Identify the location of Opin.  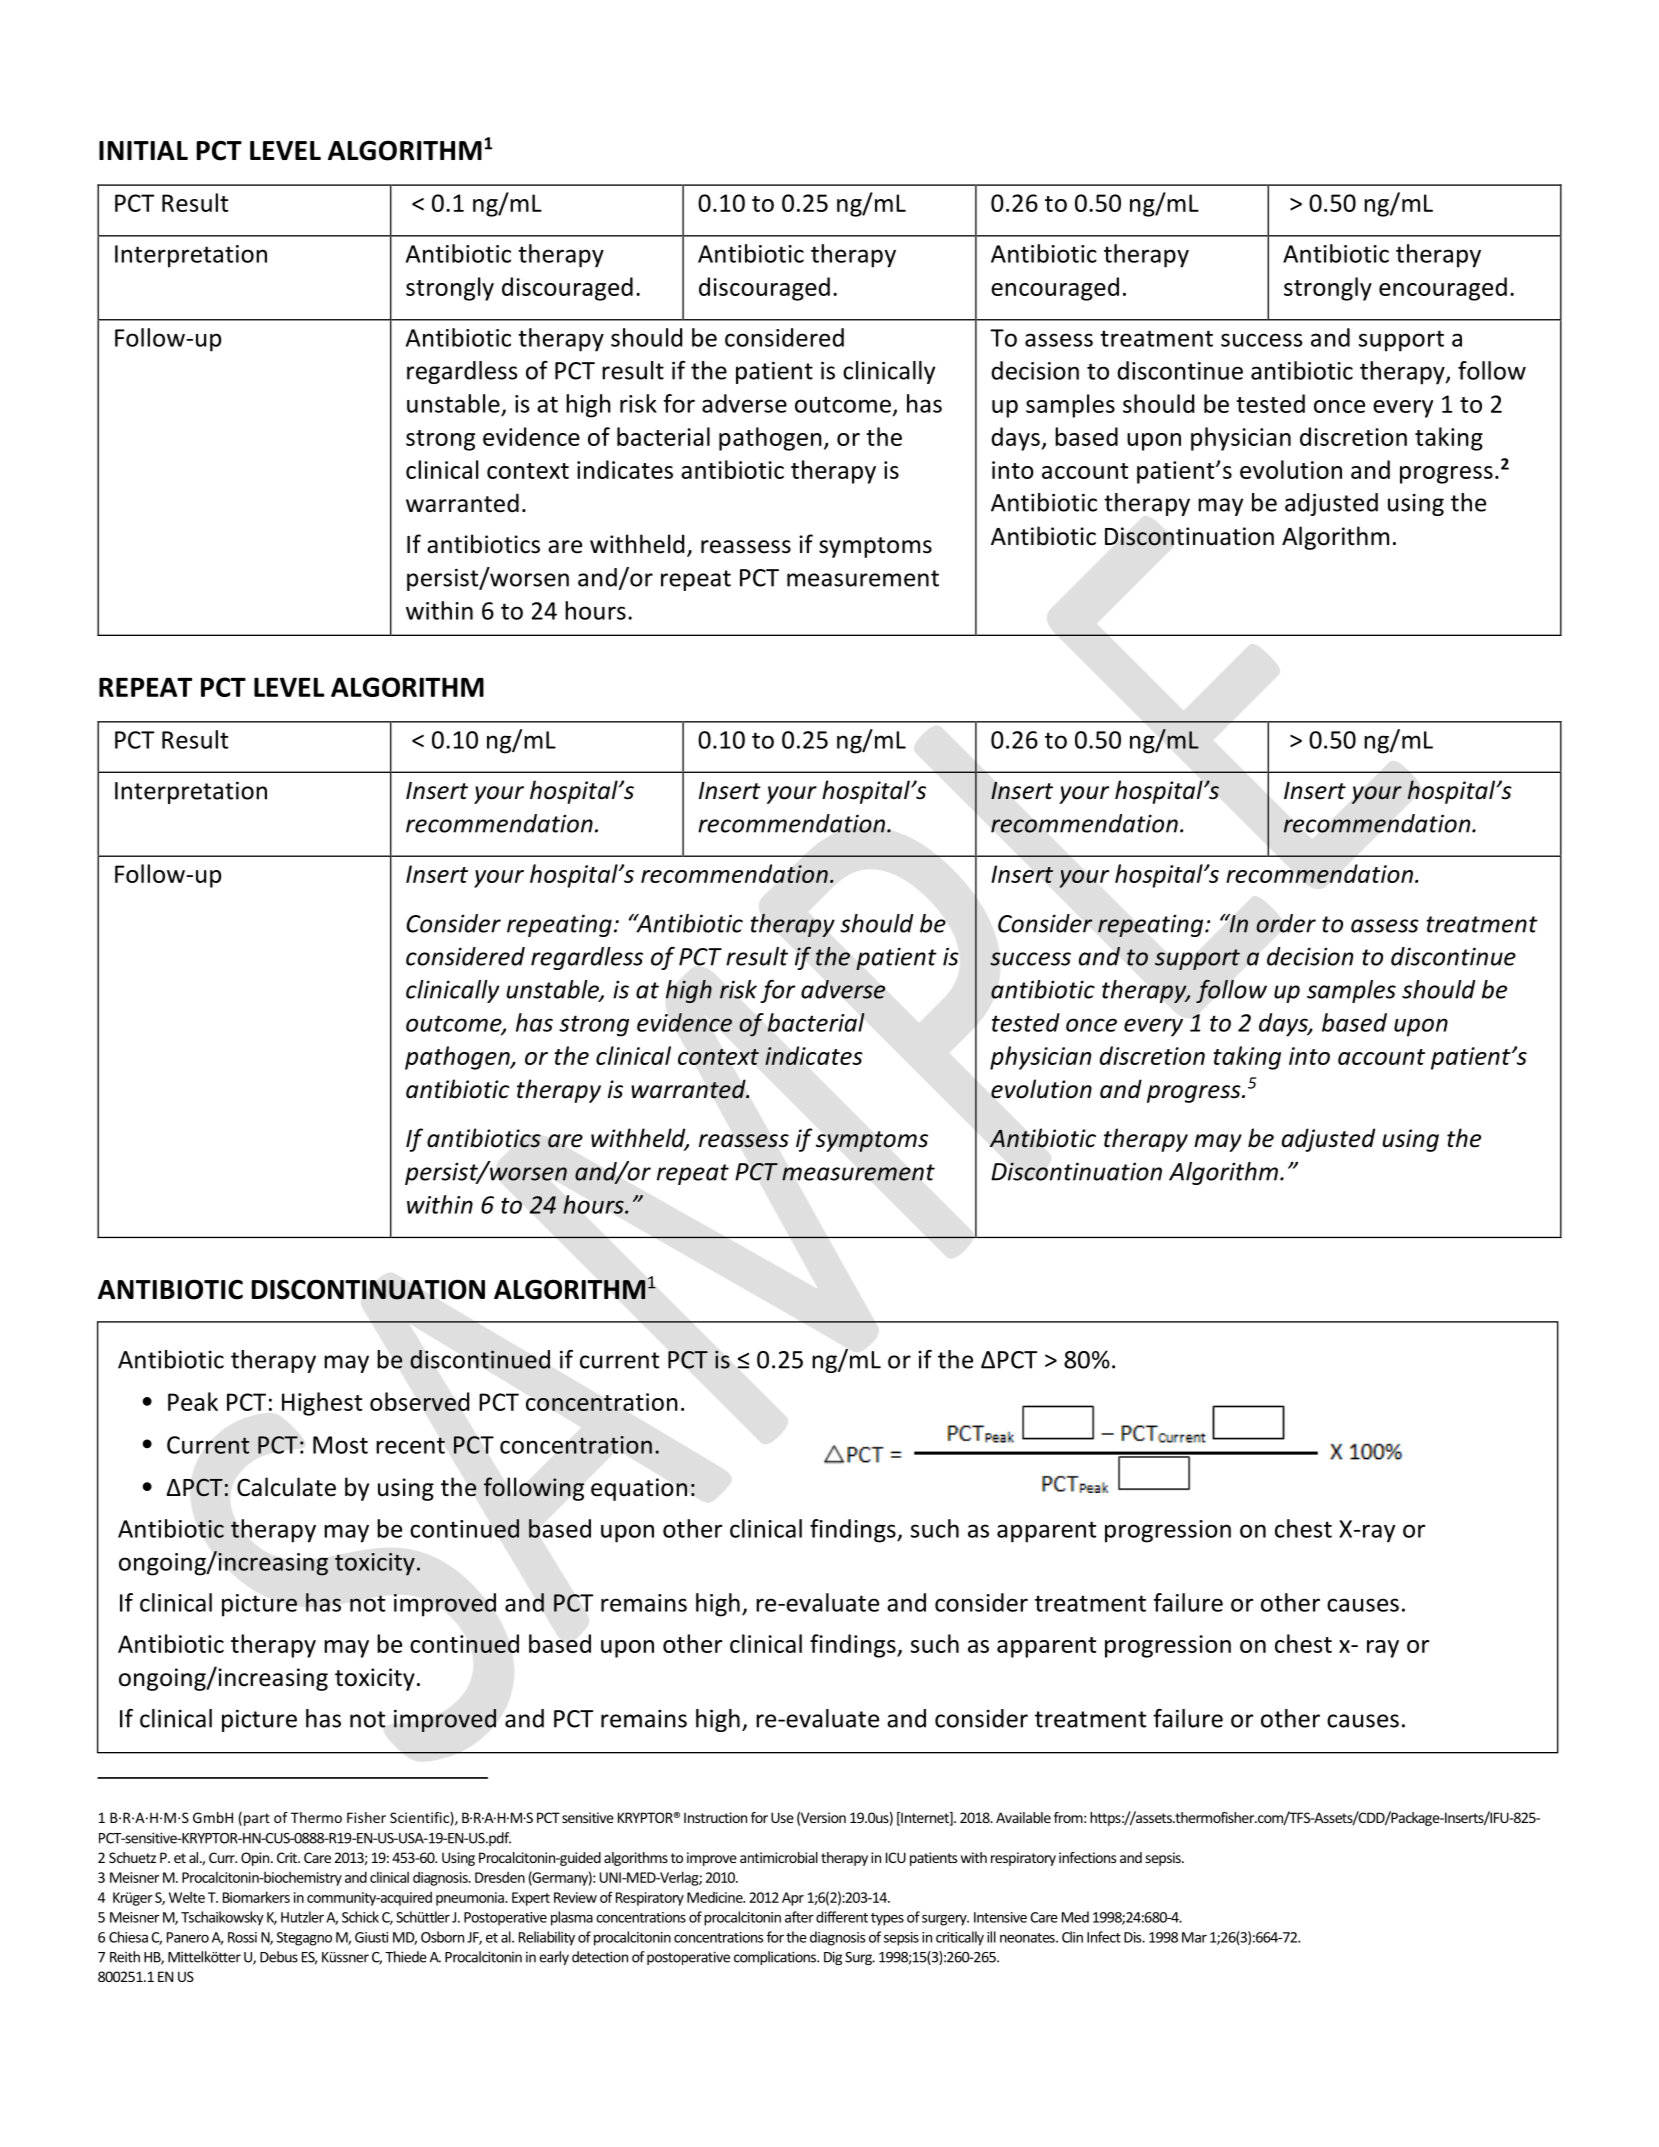
(256, 1859).
